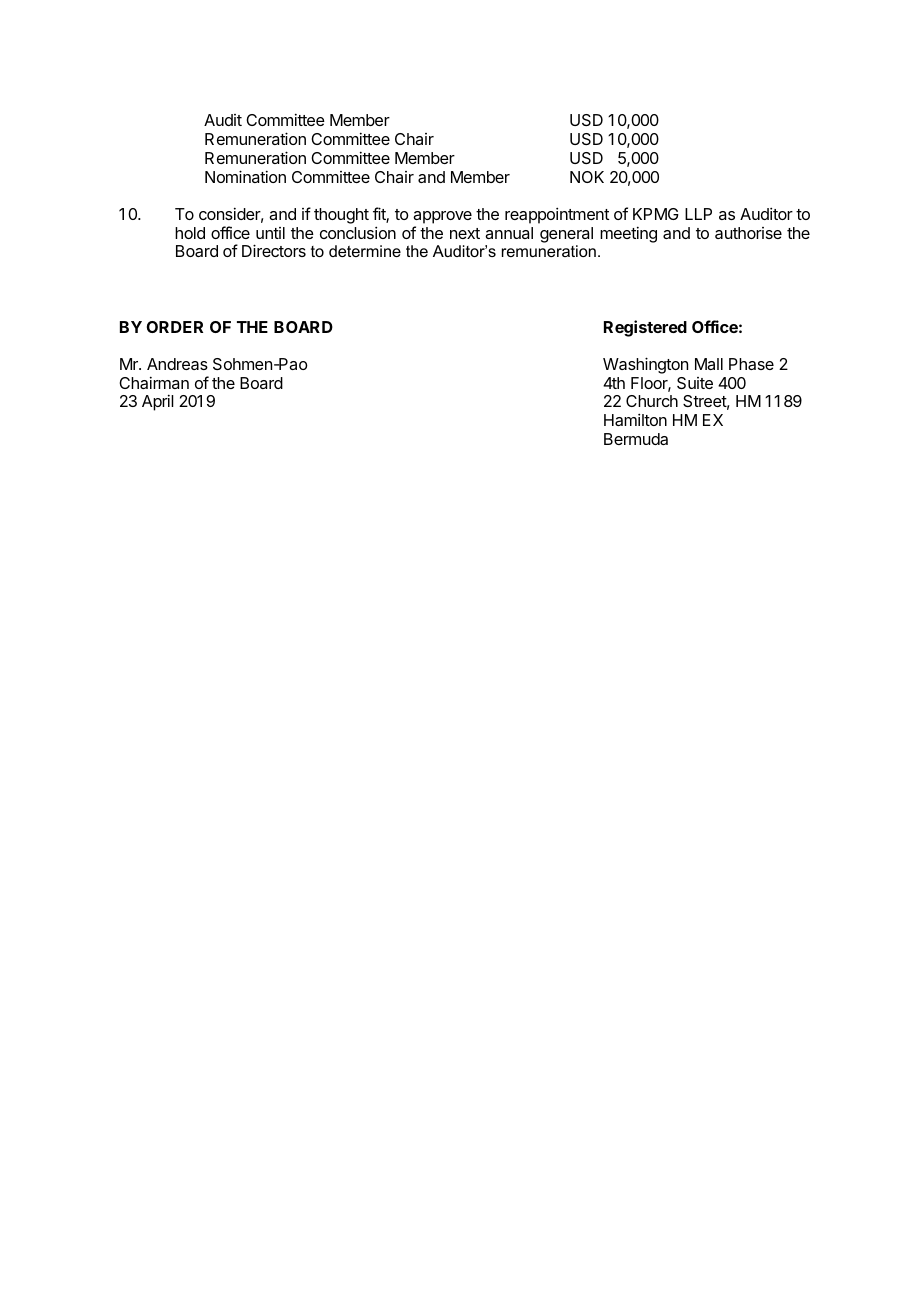 The width and height of the page is (924, 1307). I want to click on Suite, so click(695, 383).
